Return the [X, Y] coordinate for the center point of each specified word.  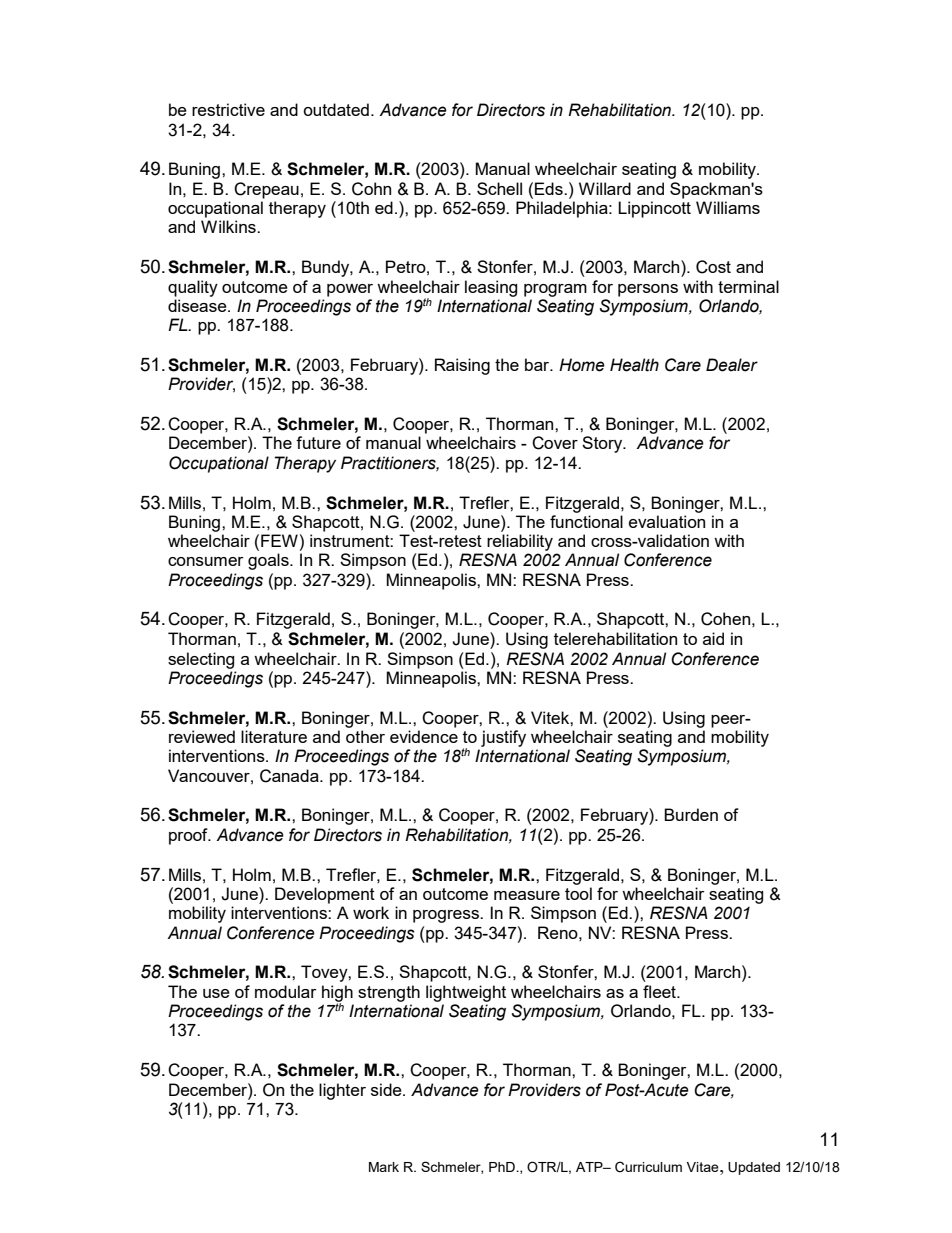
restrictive [228, 109]
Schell [499, 188]
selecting [201, 660]
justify [503, 738]
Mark [384, 1167]
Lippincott [654, 209]
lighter [342, 1091]
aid [713, 638]
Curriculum [648, 1167]
